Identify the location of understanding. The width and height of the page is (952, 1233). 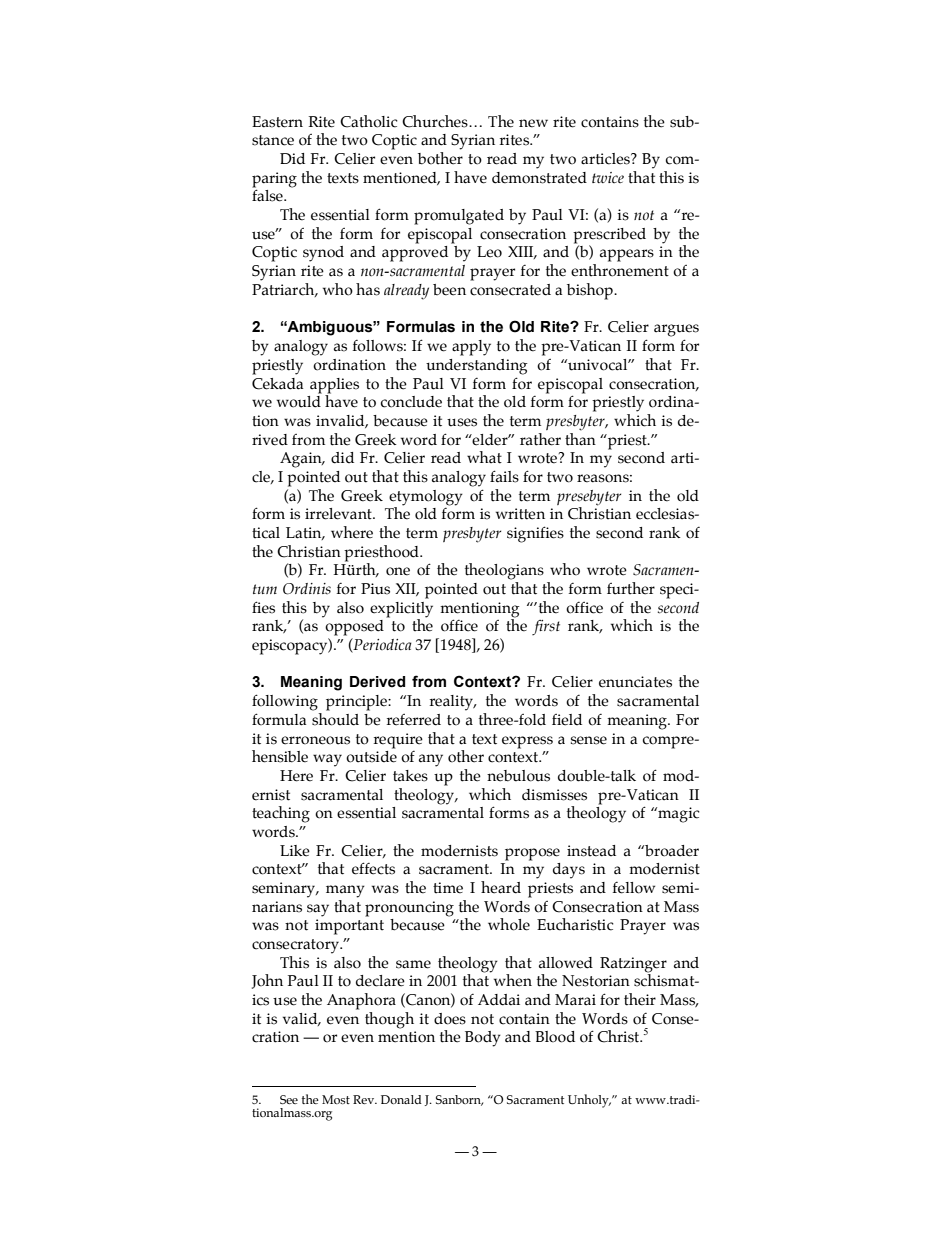
(477, 367).
